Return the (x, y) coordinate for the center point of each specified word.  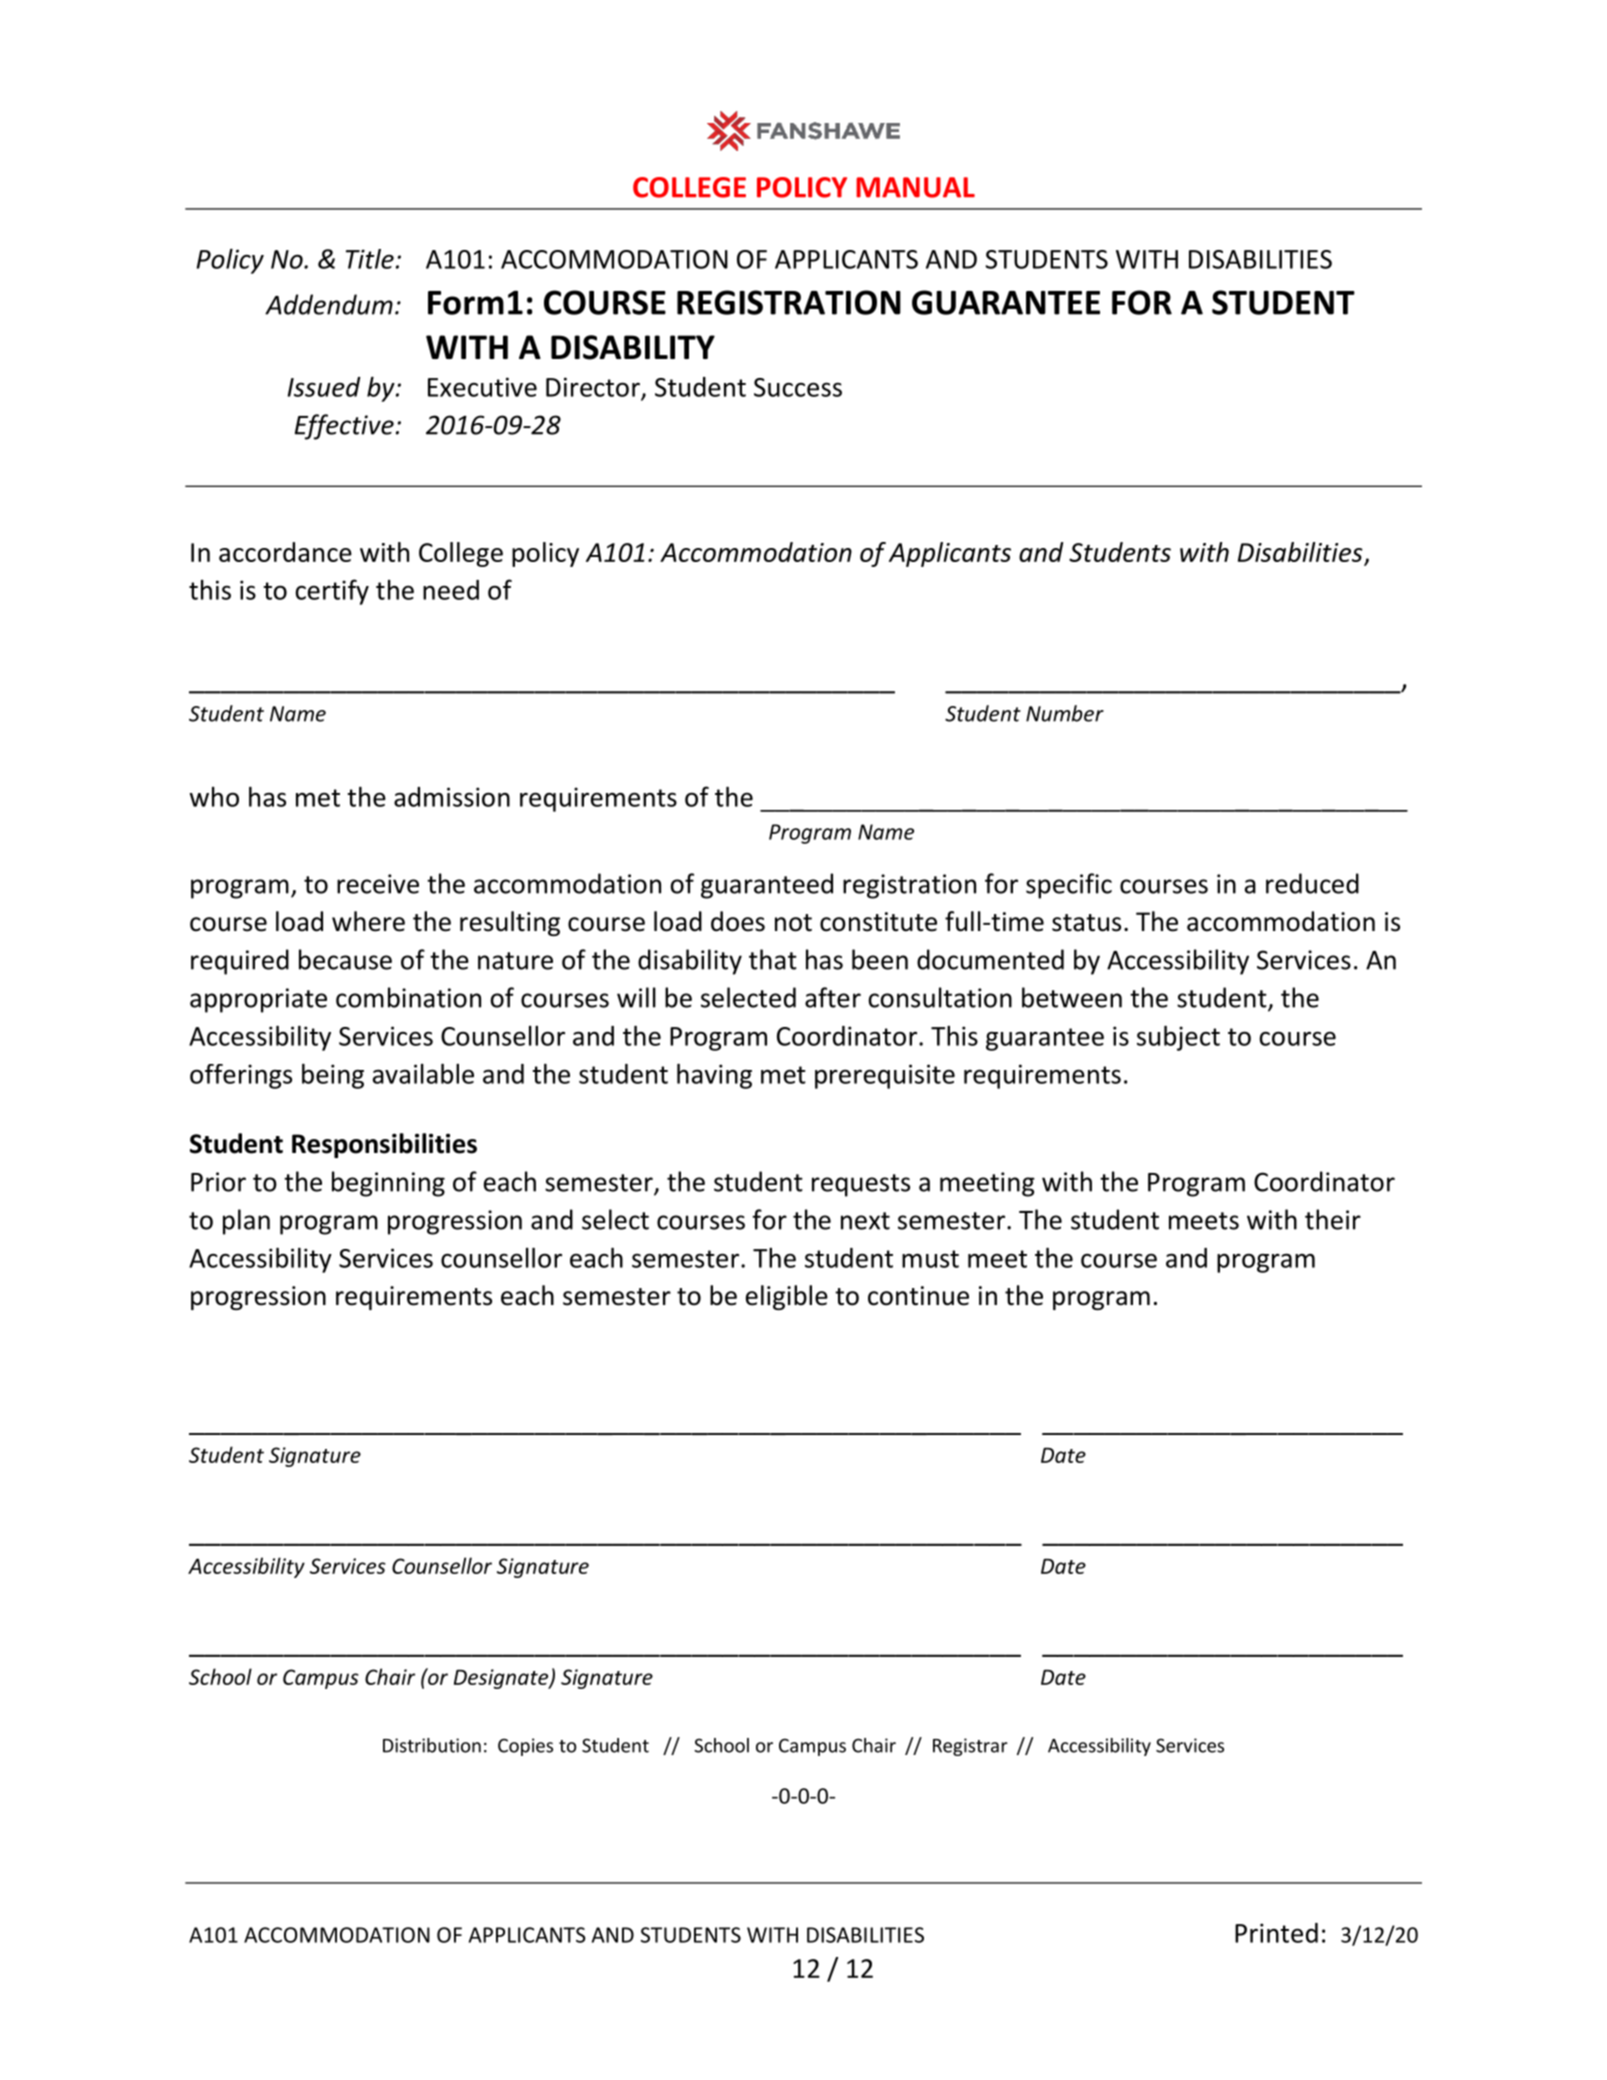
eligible (787, 1297)
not (793, 923)
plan (246, 1222)
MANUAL (915, 187)
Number (1065, 713)
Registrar (970, 1747)
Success (798, 387)
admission (452, 797)
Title (370, 259)
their (1333, 1219)
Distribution (432, 1745)
